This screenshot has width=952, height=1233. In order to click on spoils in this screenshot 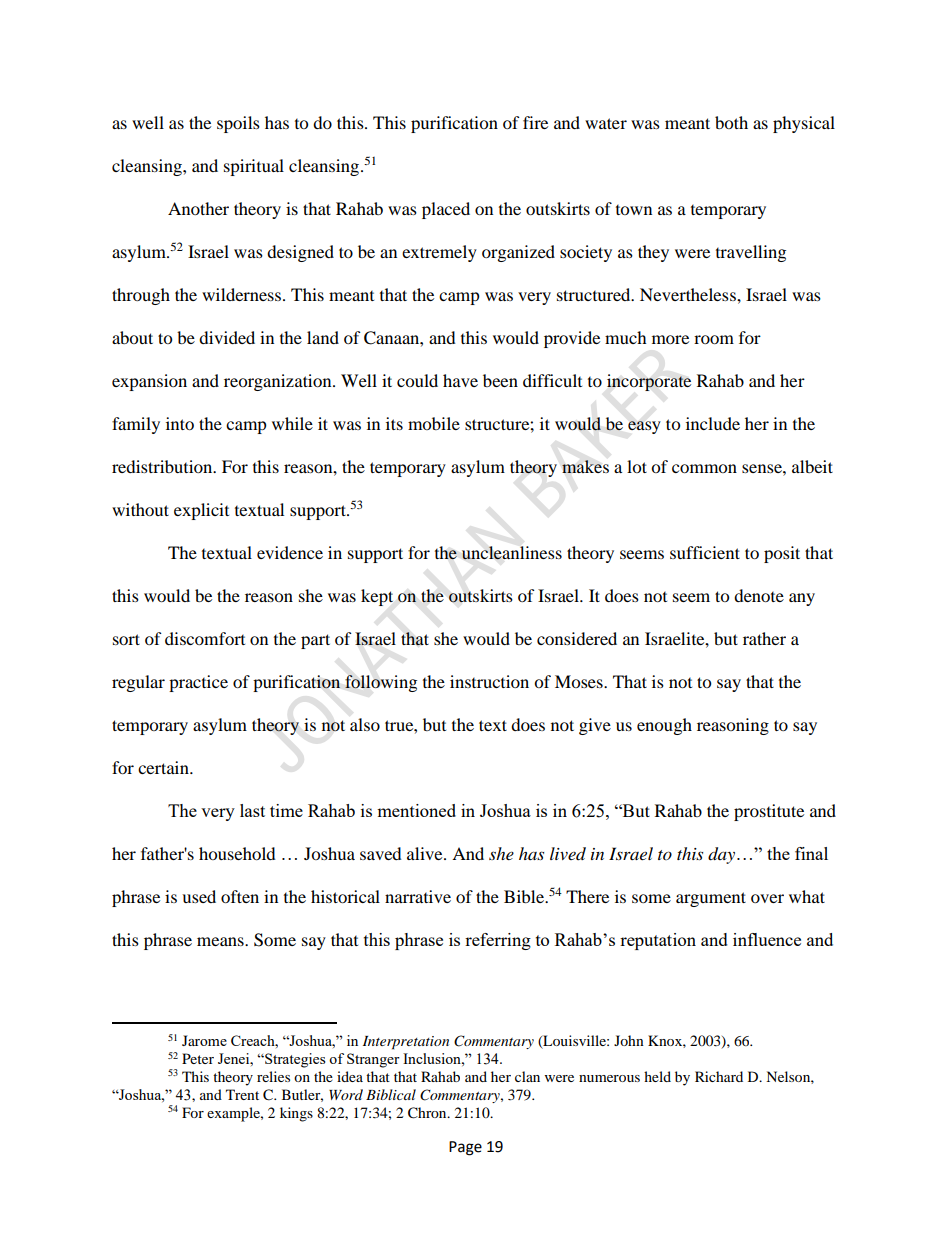, I will do `click(238, 124)`.
